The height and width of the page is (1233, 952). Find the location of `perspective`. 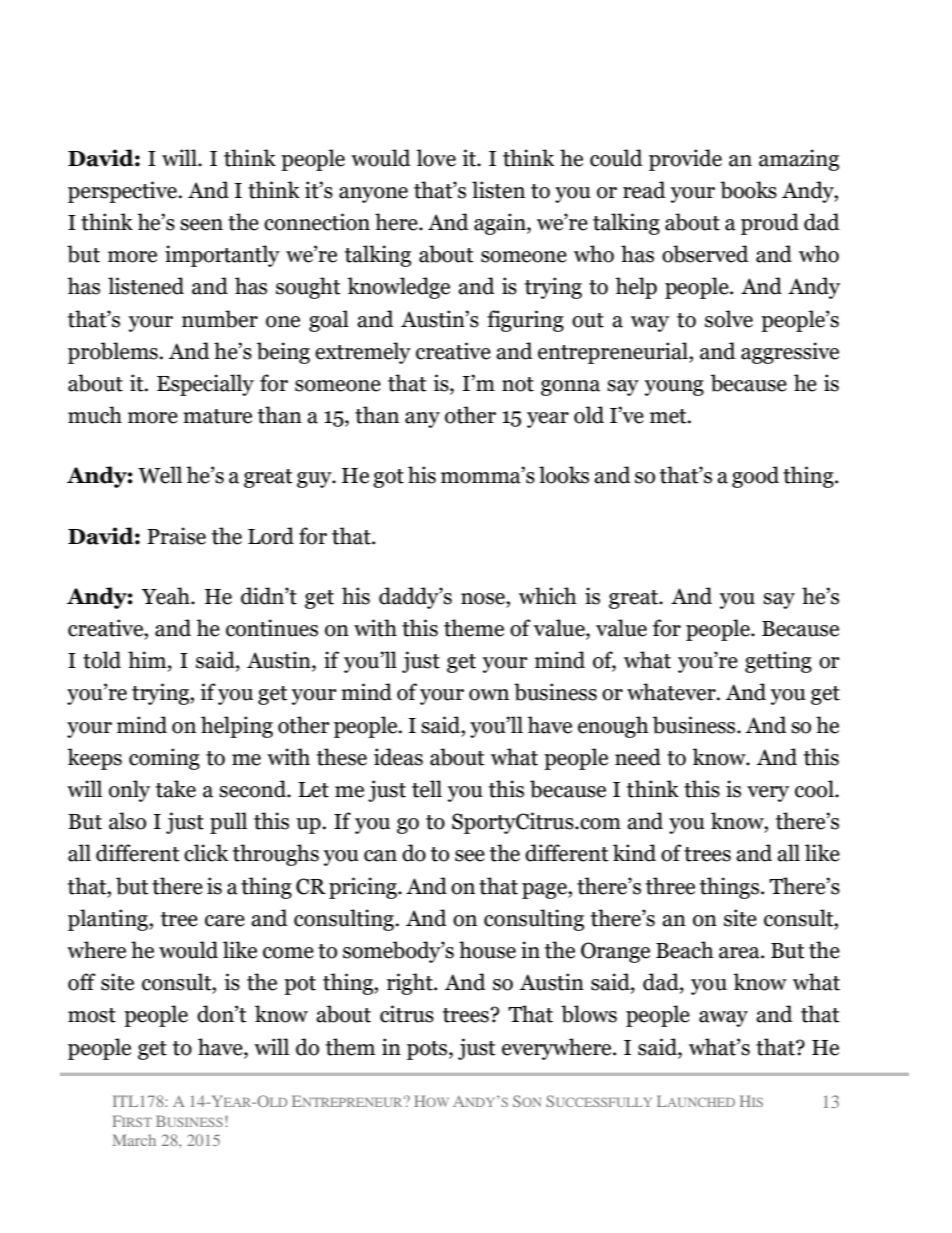

perspective is located at coordinates (123, 192).
